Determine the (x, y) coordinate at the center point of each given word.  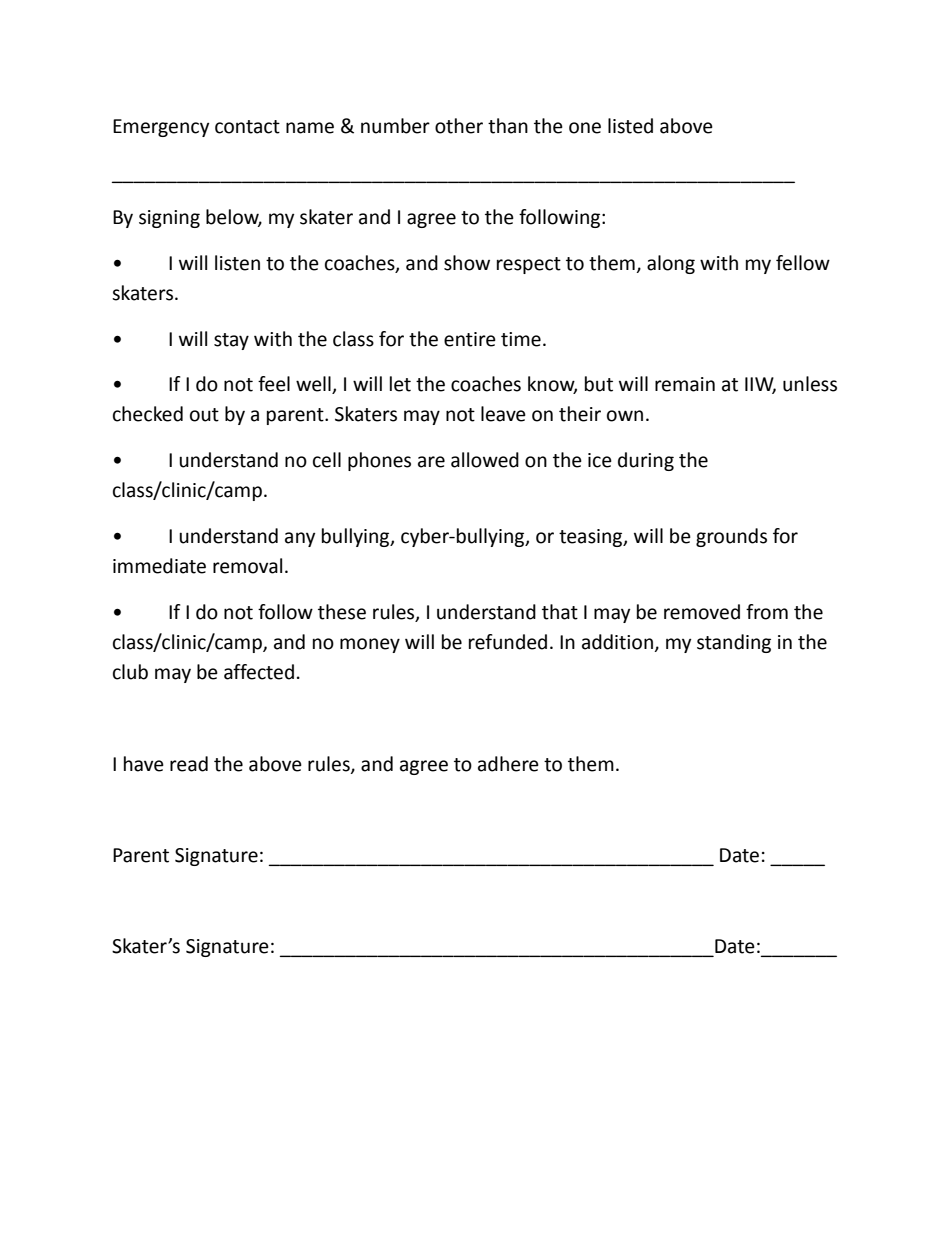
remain (685, 384)
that (560, 612)
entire (470, 339)
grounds (731, 537)
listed (630, 126)
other (459, 126)
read (189, 764)
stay (231, 341)
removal (247, 566)
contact (247, 127)
